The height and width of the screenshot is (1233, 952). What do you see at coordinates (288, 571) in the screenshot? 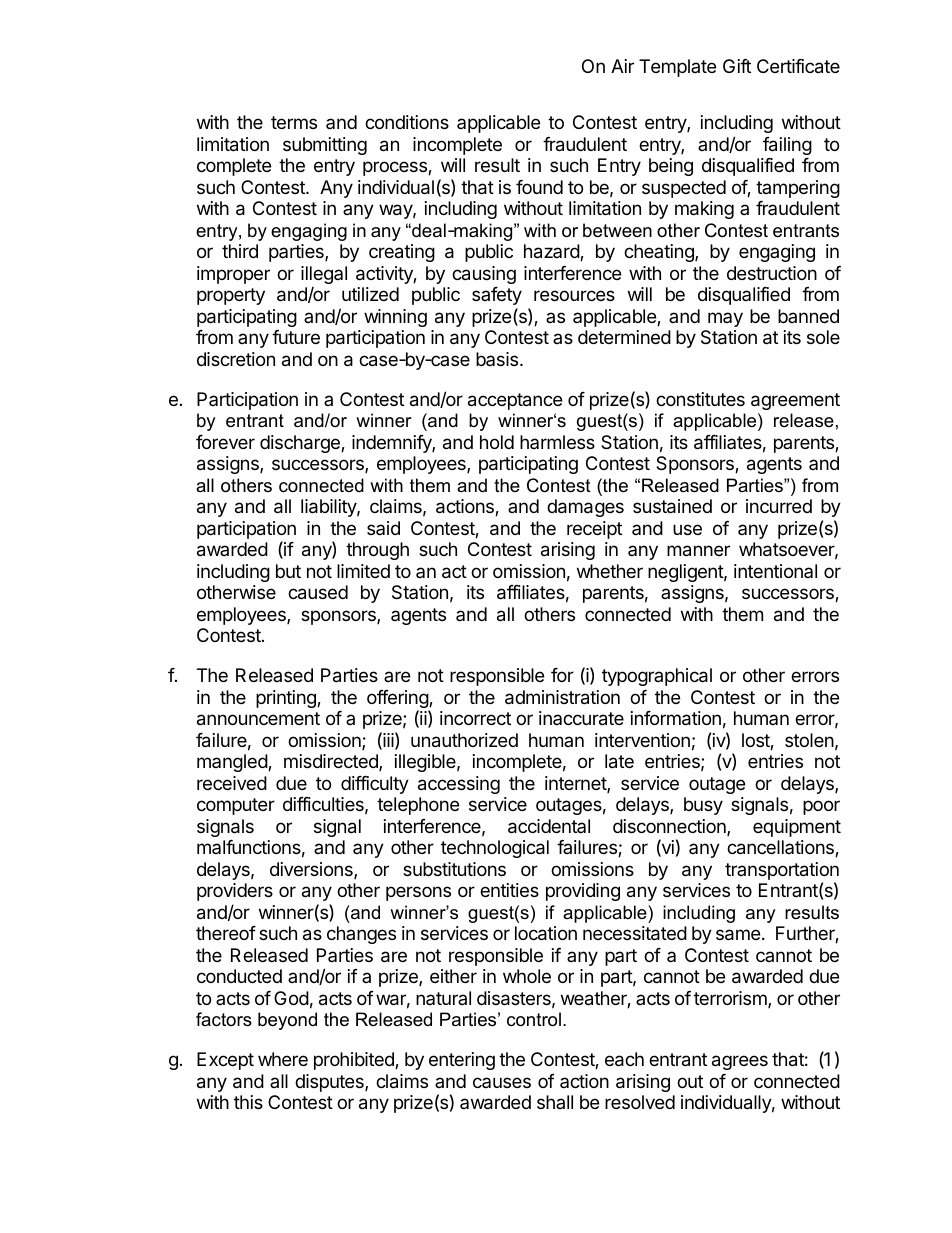
I see `but` at bounding box center [288, 571].
